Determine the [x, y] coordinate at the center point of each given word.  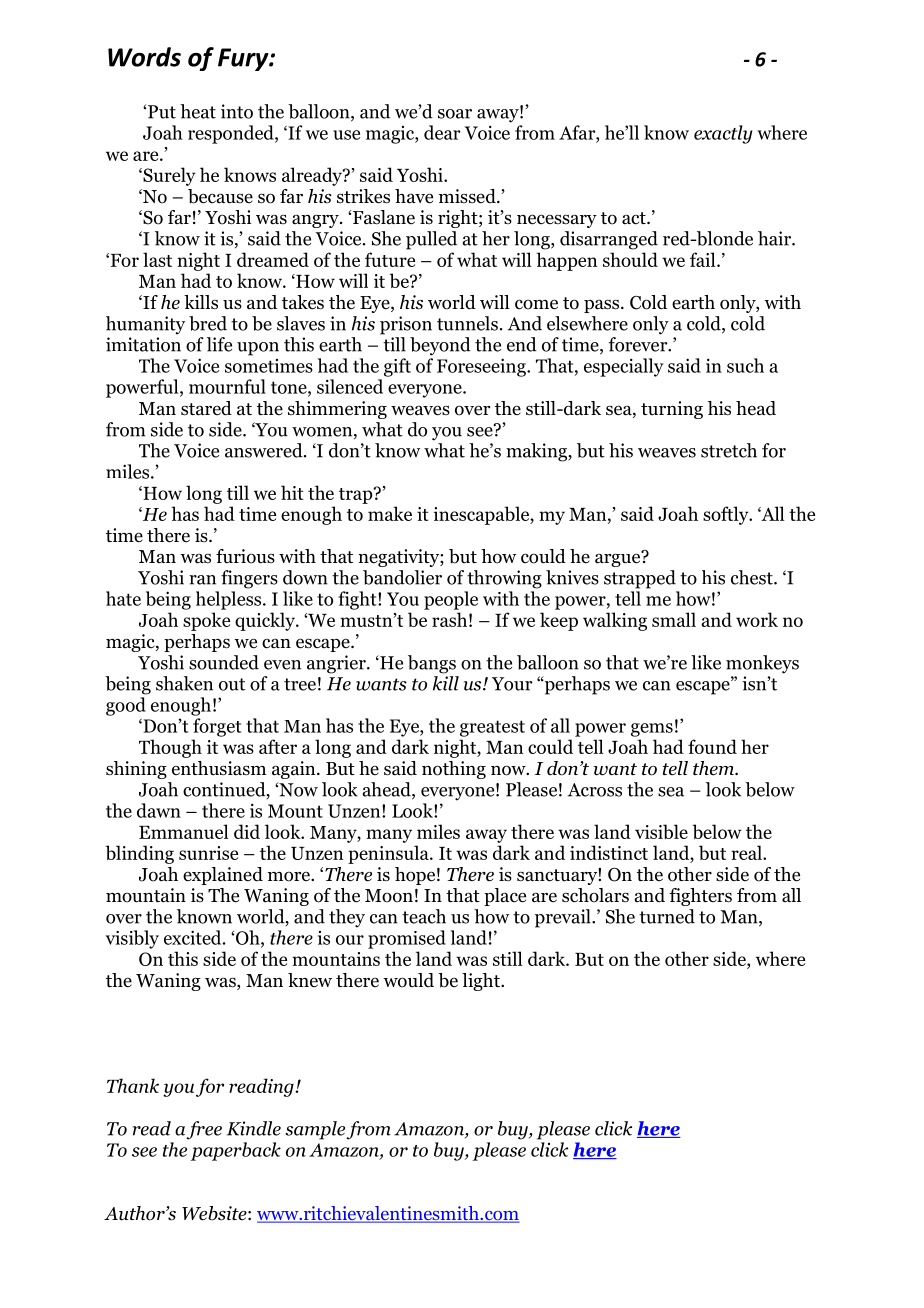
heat [198, 111]
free [204, 1130]
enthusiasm [219, 768]
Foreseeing [482, 367]
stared [206, 408]
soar [455, 114]
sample [315, 1130]
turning [672, 410]
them [714, 768]
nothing [454, 770]
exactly [723, 134]
